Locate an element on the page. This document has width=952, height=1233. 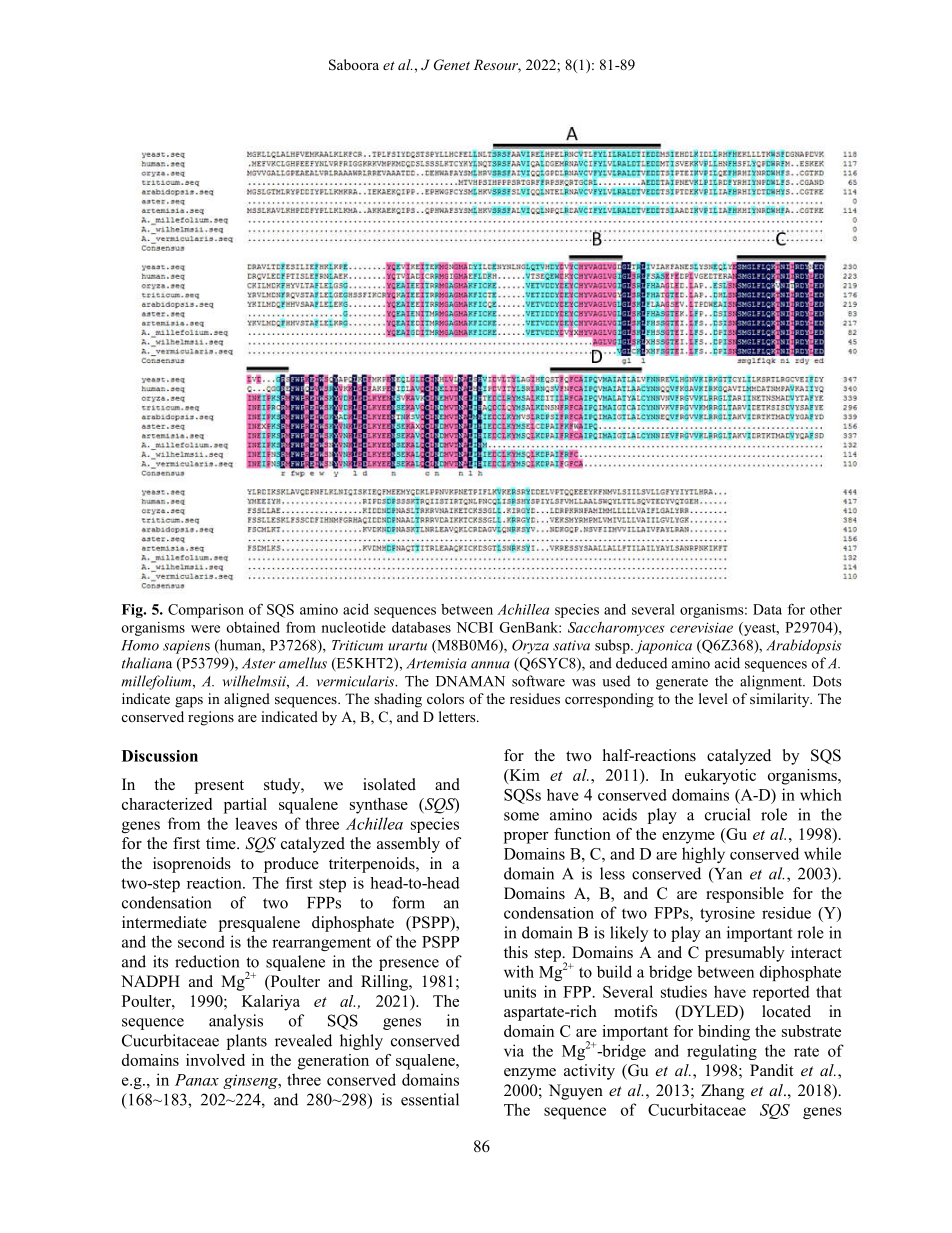
nucleotide is located at coordinates (353, 627).
